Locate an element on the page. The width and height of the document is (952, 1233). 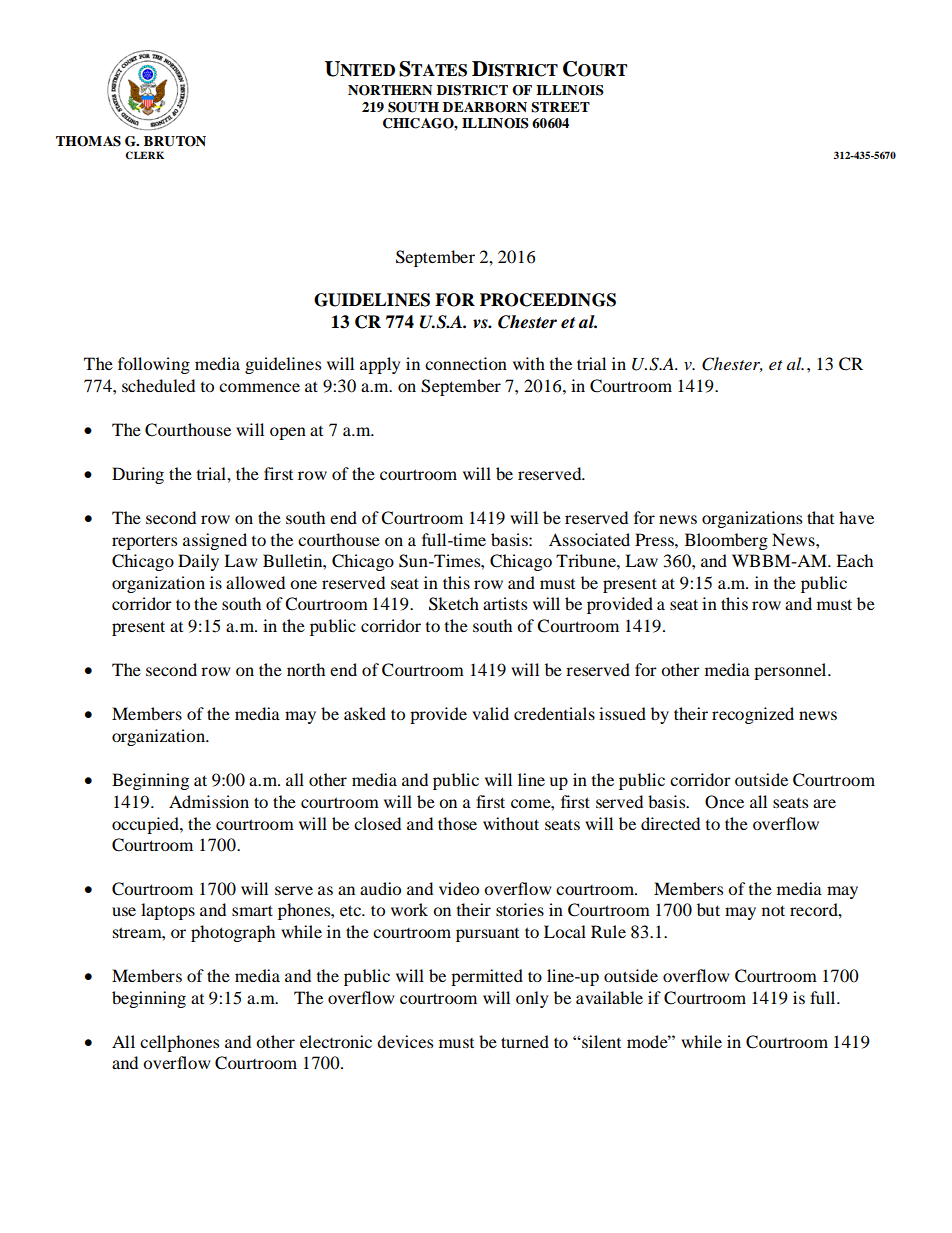
available is located at coordinates (609, 997).
